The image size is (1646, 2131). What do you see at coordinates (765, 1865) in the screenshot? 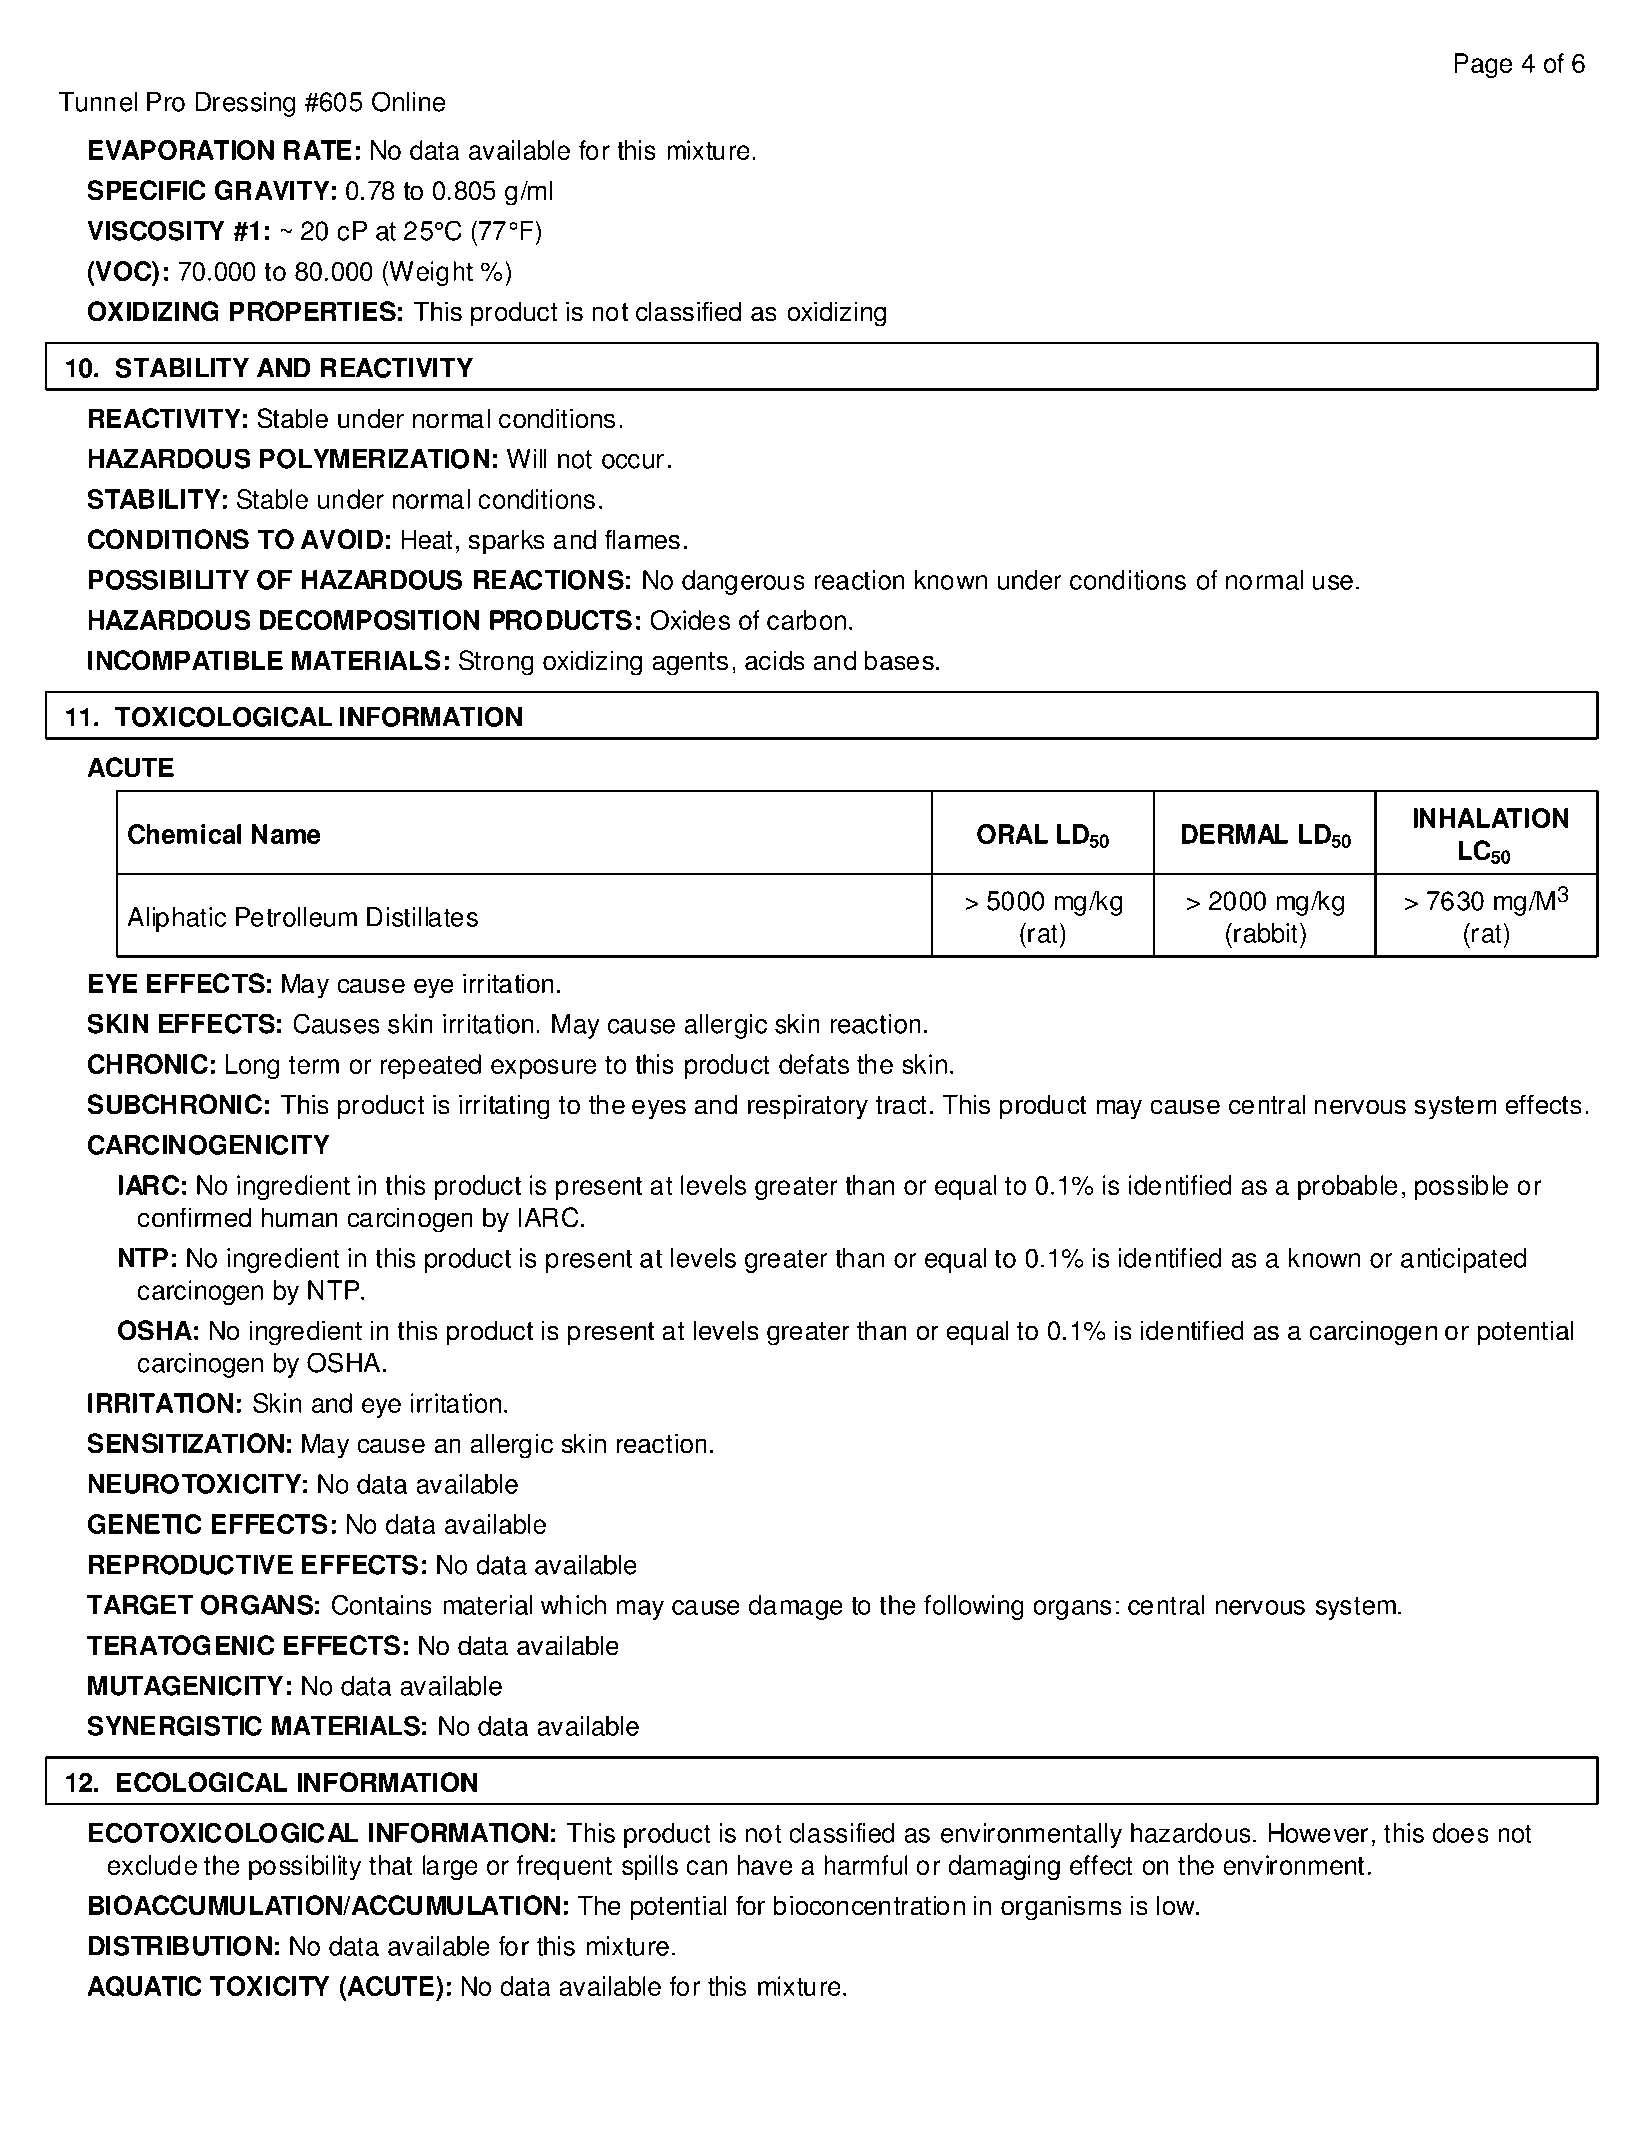
I see `have` at bounding box center [765, 1865].
